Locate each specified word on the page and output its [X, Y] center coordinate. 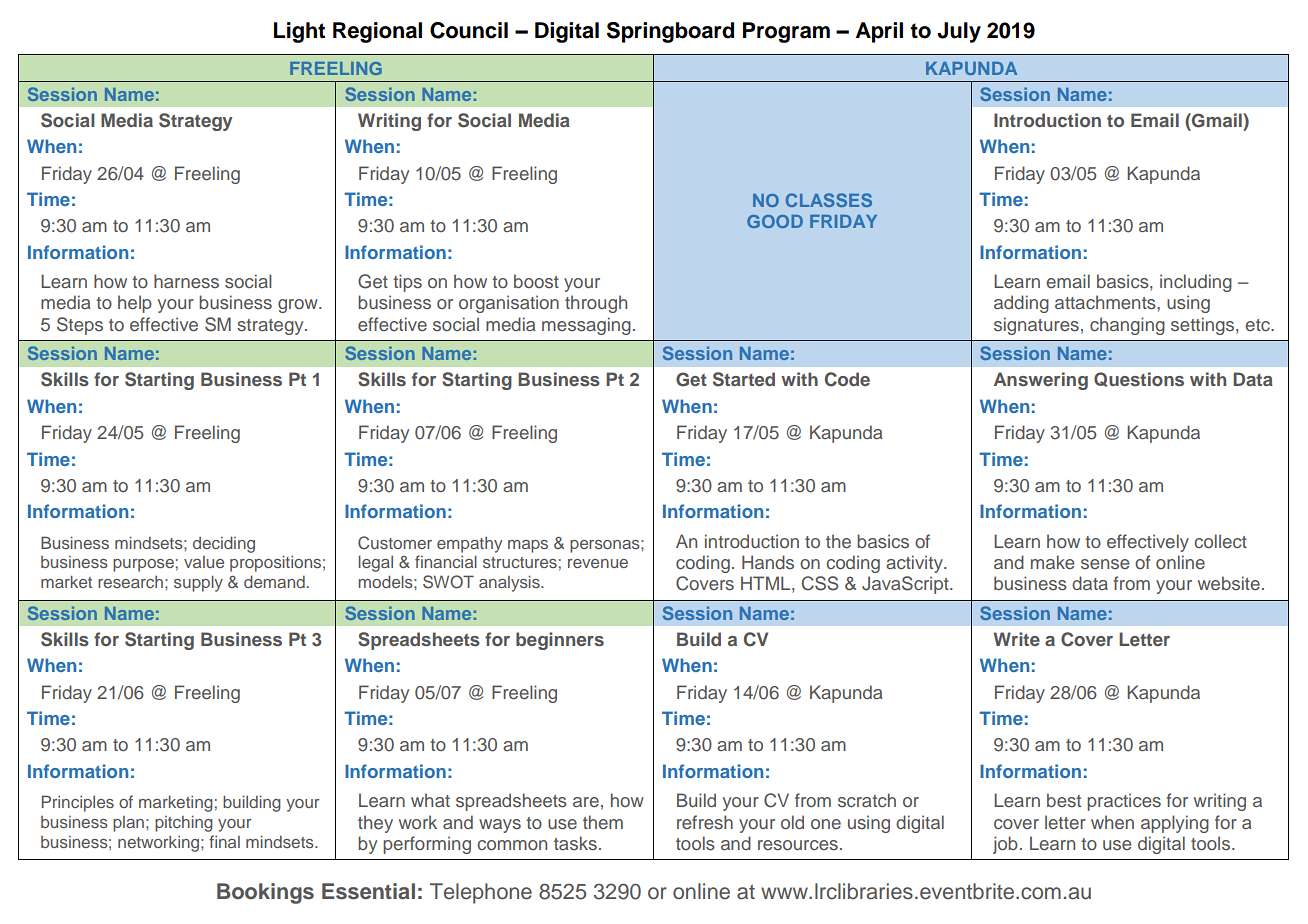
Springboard [670, 32]
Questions [1139, 379]
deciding [224, 544]
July [959, 32]
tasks [575, 843]
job [1005, 845]
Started [744, 379]
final [224, 841]
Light [299, 32]
